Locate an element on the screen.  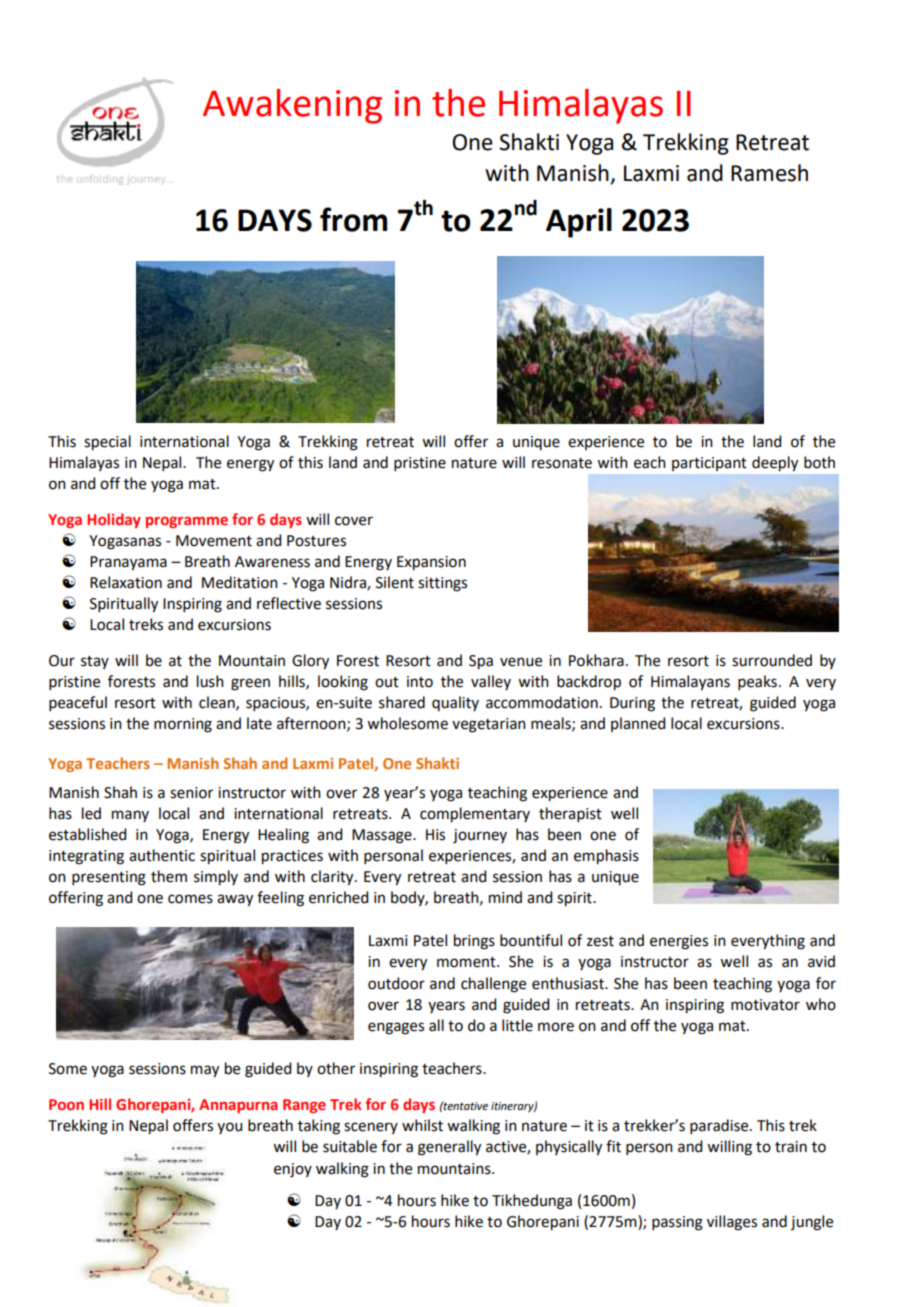
into is located at coordinates (420, 682).
